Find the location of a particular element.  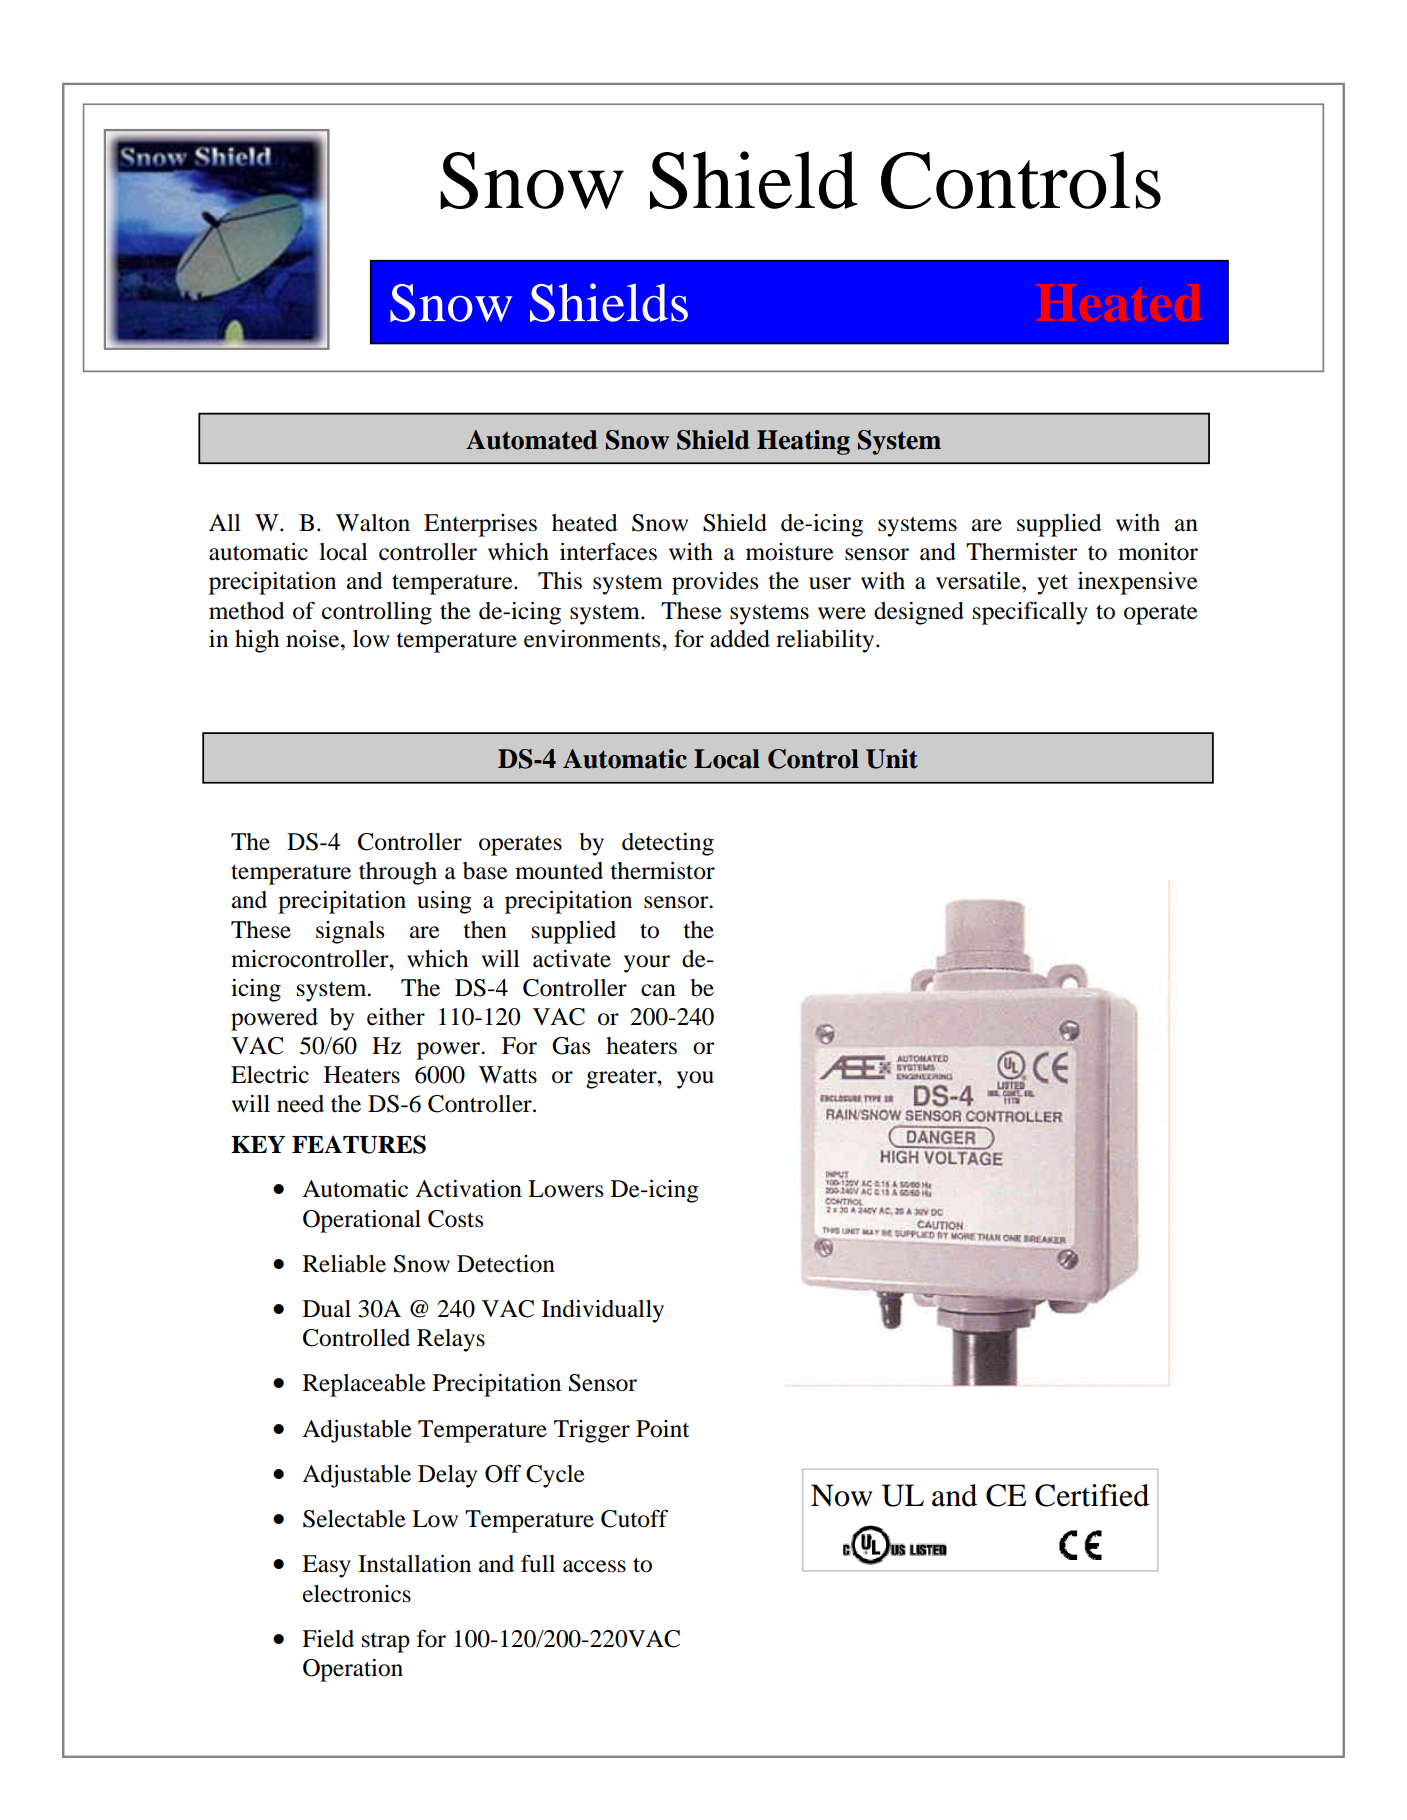

access is located at coordinates (594, 1566).
